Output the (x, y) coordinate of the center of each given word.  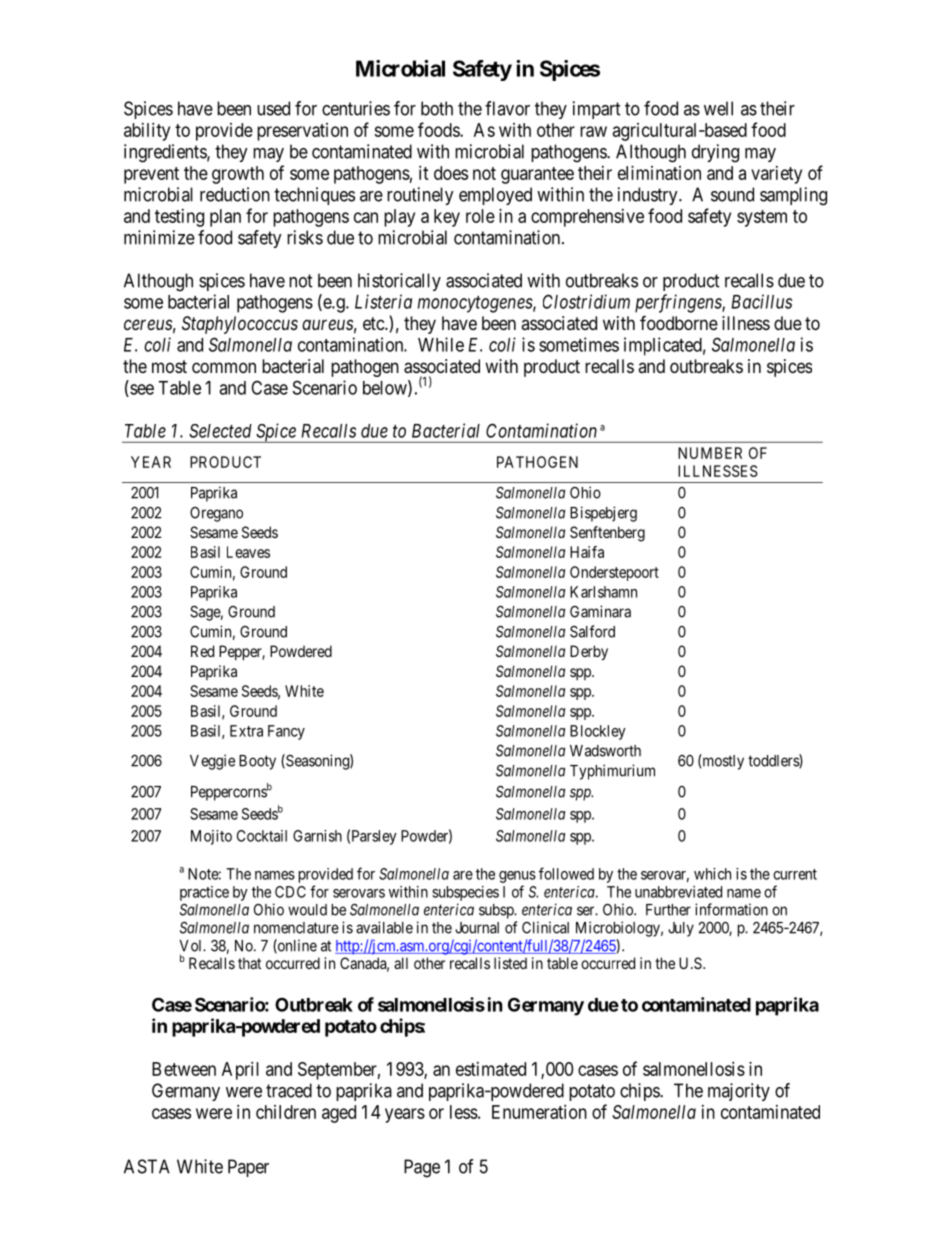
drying (715, 153)
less (464, 1112)
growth (238, 175)
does (451, 173)
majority (739, 1092)
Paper (248, 1168)
